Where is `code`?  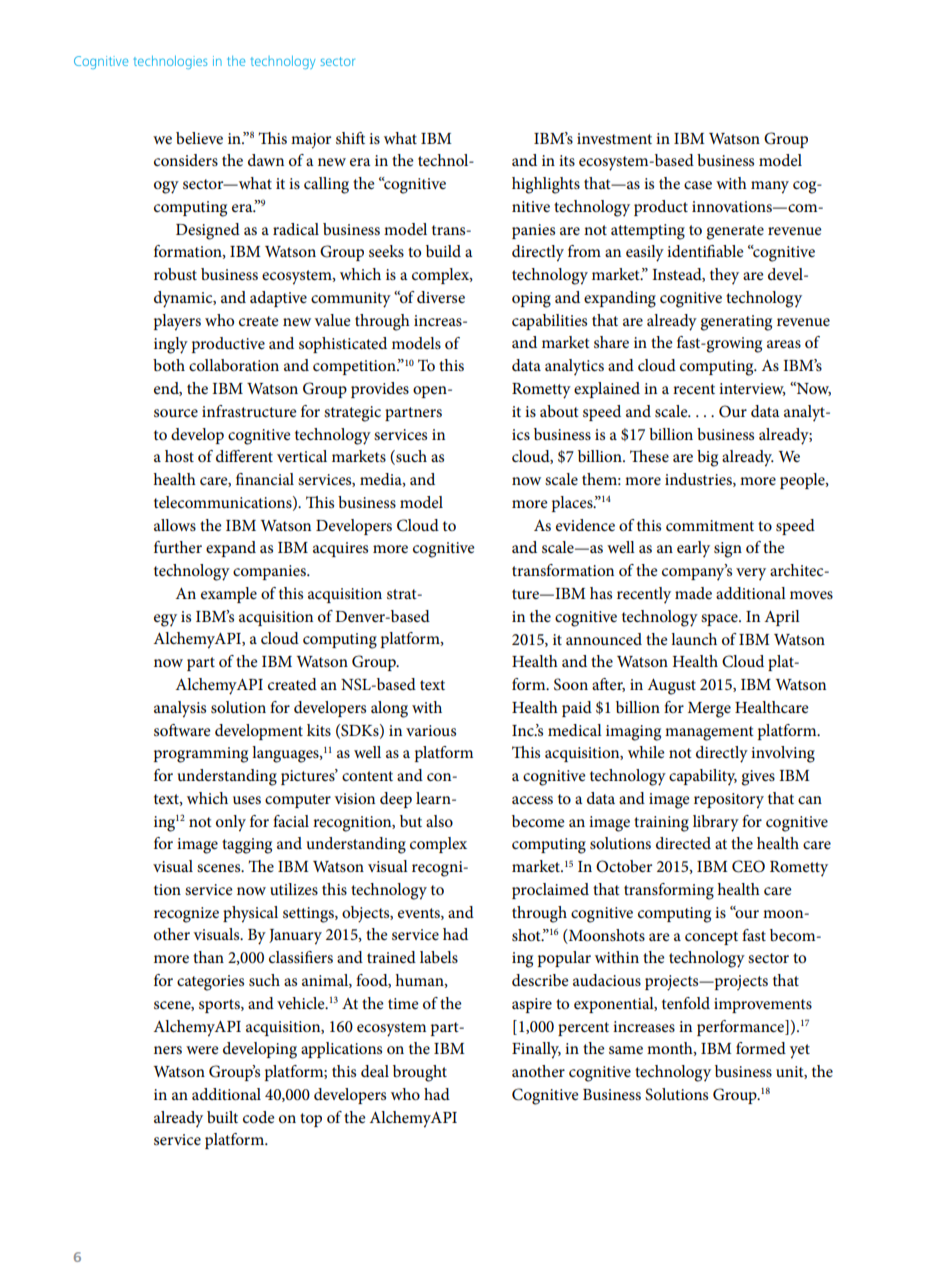
code is located at coordinates (259, 1117).
